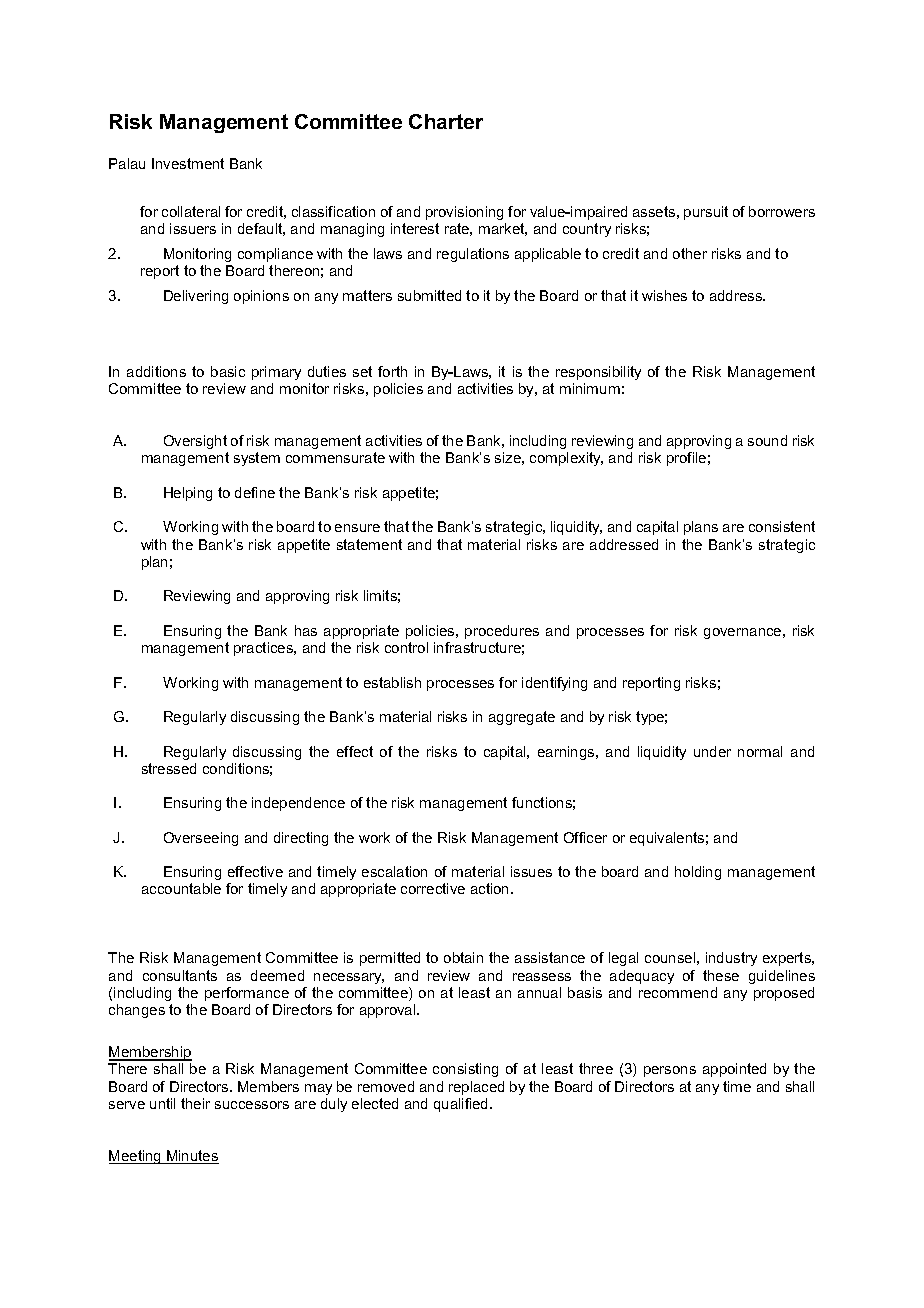 The height and width of the screenshot is (1308, 924). Describe the element at coordinates (734, 1070) in the screenshot. I see `appointed` at that location.
